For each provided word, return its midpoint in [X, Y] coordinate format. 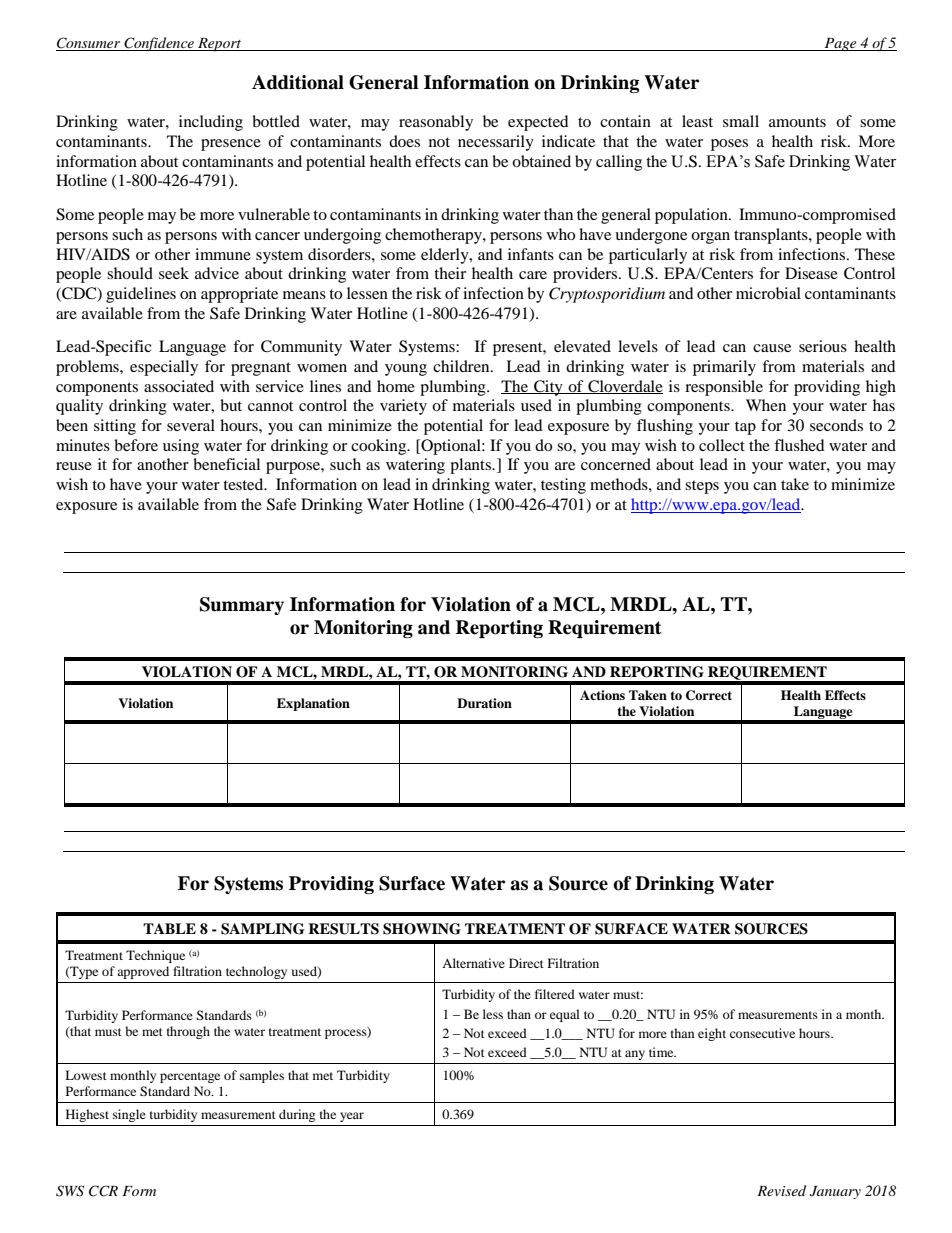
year [352, 1117]
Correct [709, 695]
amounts [797, 122]
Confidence [159, 44]
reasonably [436, 123]
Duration [484, 703]
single [129, 1115]
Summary [242, 606]
